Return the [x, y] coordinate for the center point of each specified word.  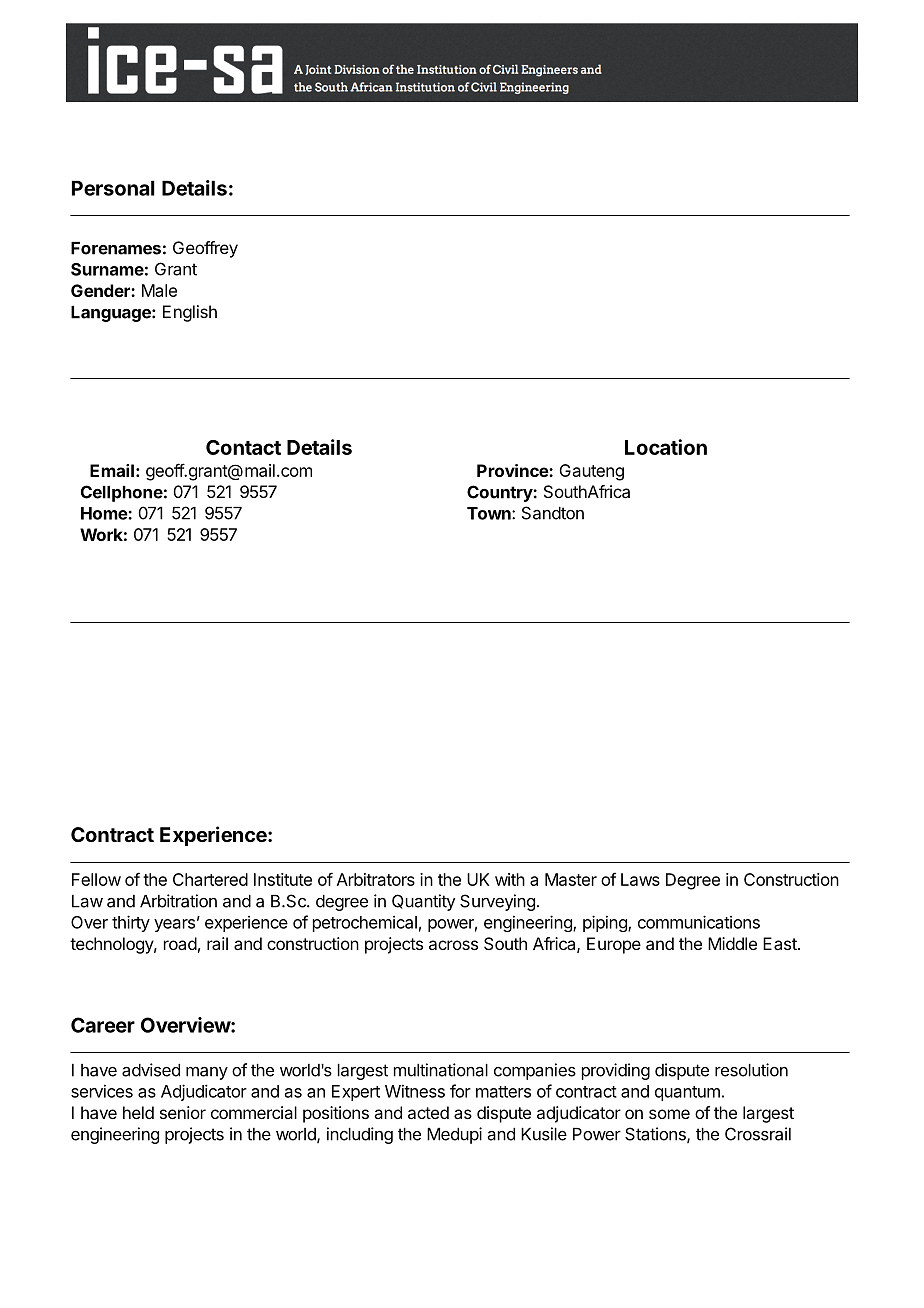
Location [666, 447]
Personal [113, 188]
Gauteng [591, 472]
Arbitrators [376, 879]
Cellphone [122, 493]
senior [183, 1112]
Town [490, 513]
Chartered [210, 879]
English [190, 313]
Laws [640, 879]
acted [428, 1112]
